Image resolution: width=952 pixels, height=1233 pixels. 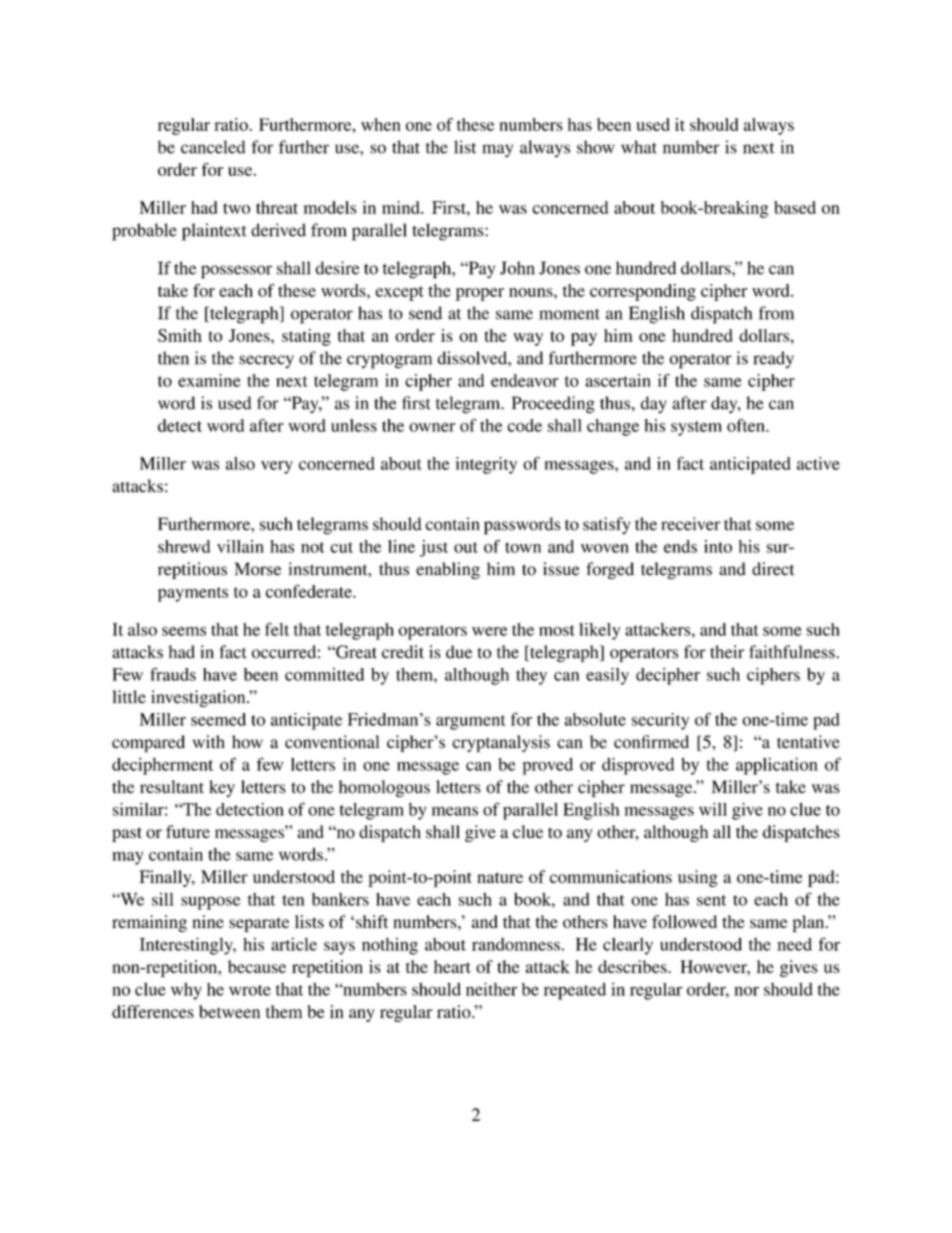 I want to click on why, so click(x=186, y=991).
